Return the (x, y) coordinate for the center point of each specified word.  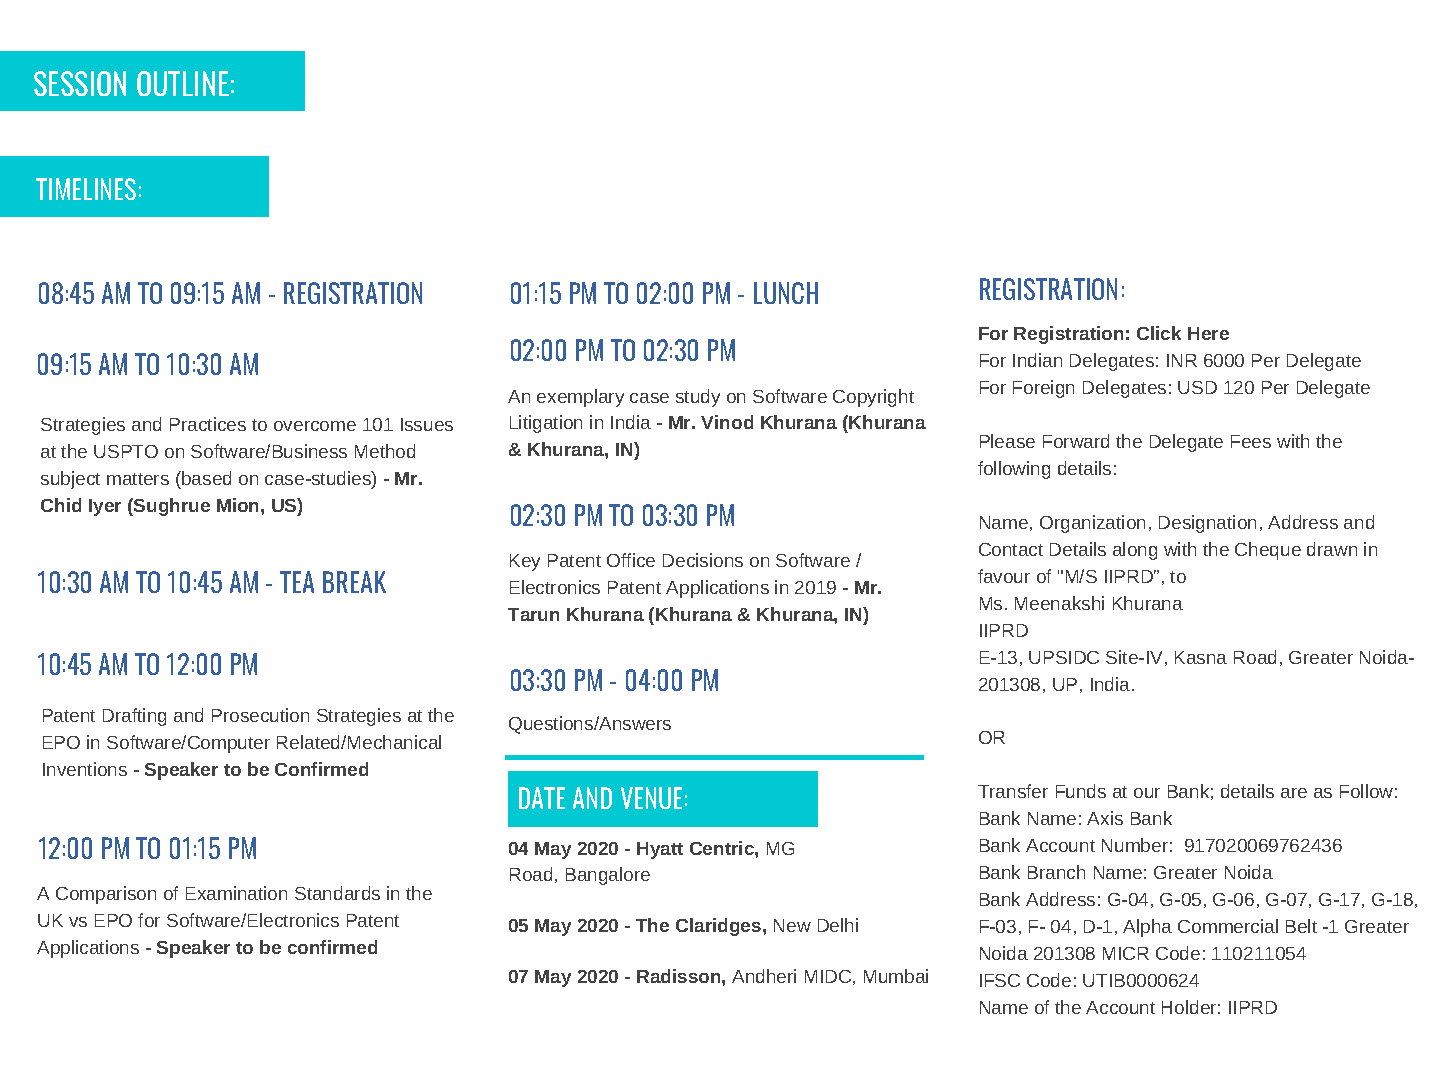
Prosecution (260, 715)
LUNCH (786, 293)
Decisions (703, 560)
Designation (1207, 524)
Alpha (1147, 928)
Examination (236, 893)
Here (1208, 333)
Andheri (764, 976)
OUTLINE (183, 83)
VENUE (651, 798)
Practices (208, 424)
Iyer (105, 507)
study (698, 398)
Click (1159, 333)
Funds (1081, 791)
